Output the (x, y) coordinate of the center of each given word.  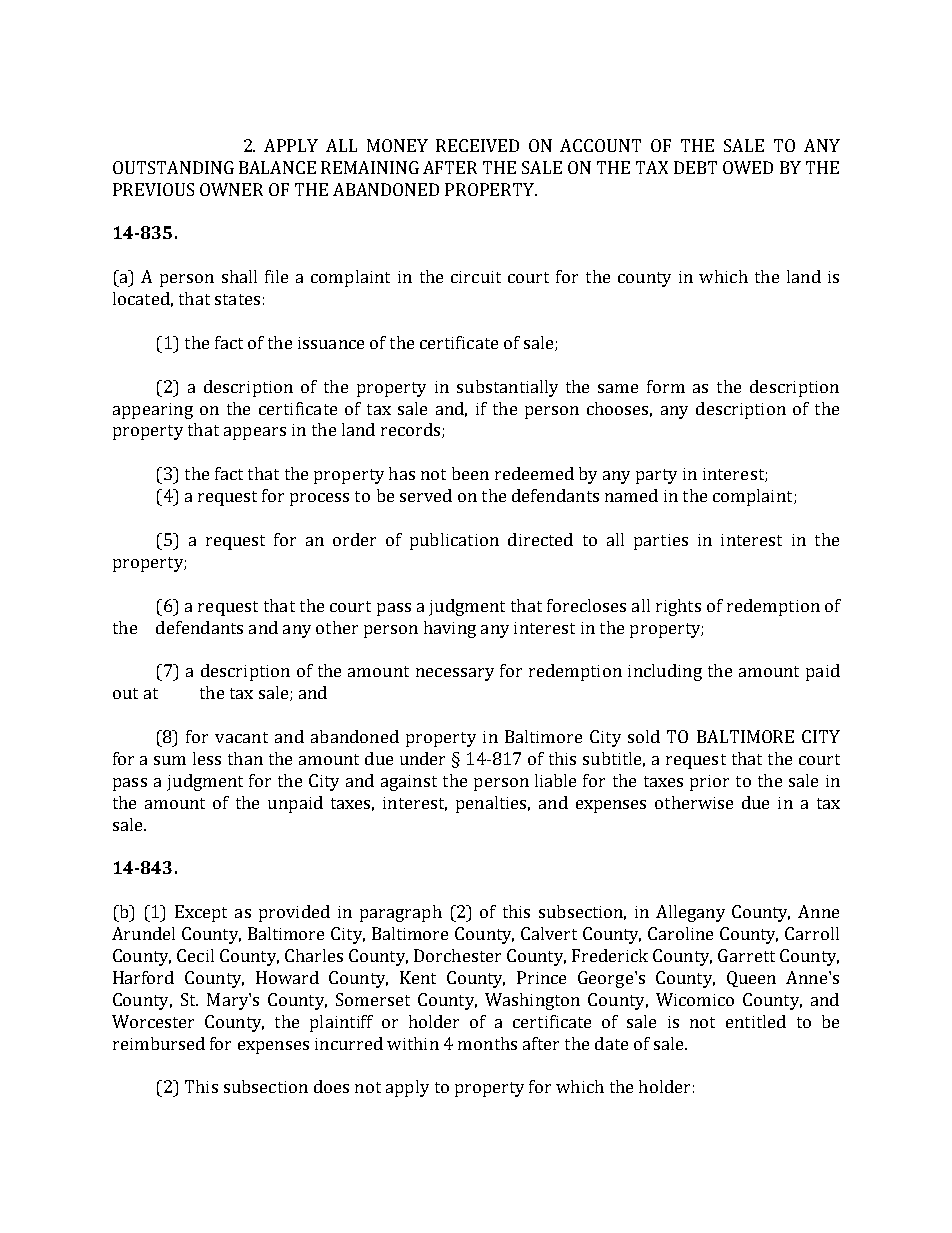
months (487, 1043)
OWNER (231, 189)
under (422, 758)
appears (255, 433)
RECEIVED (477, 145)
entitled (756, 1021)
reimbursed (159, 1043)
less (207, 758)
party (656, 476)
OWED (748, 167)
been (470, 473)
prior (709, 783)
